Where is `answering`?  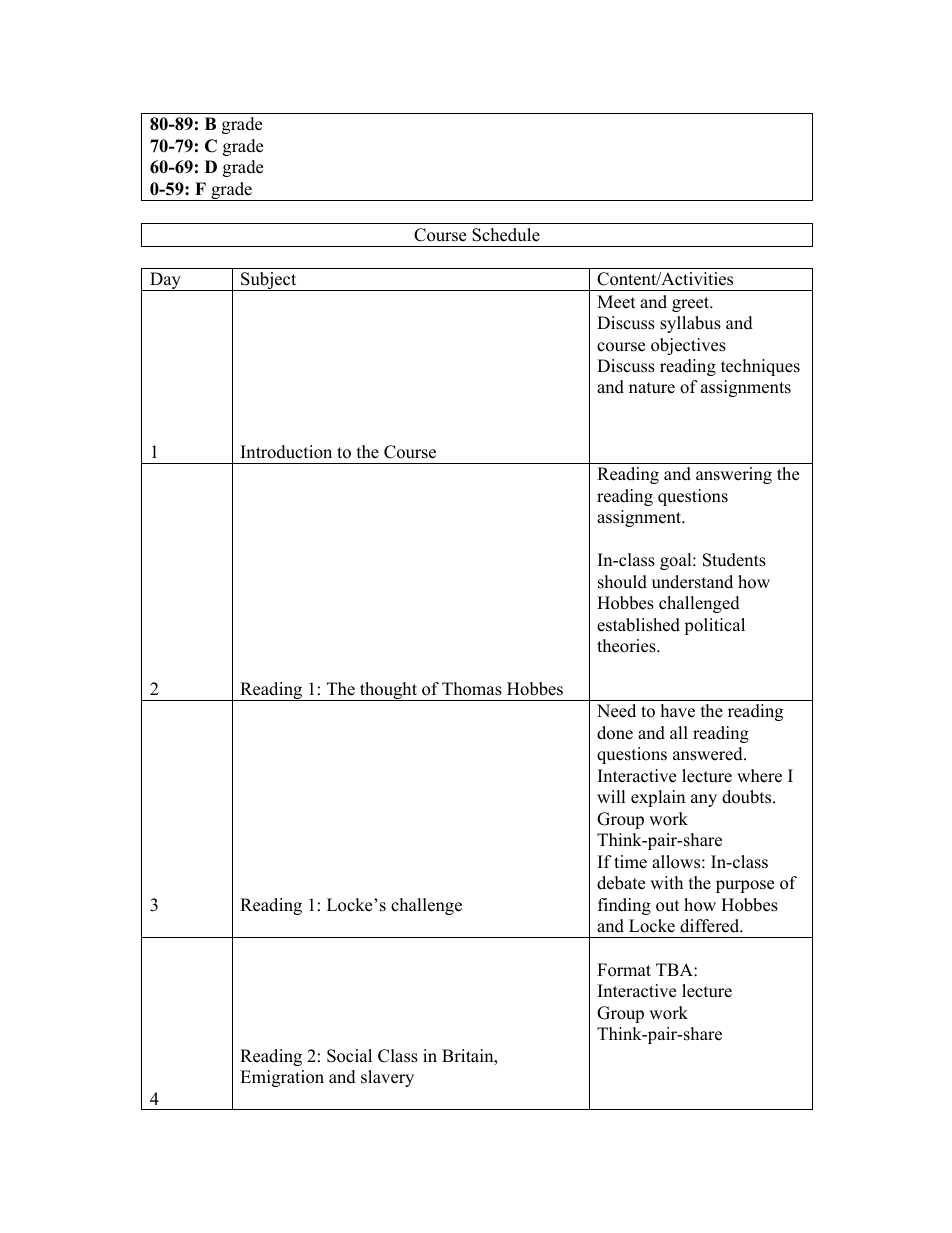
answering is located at coordinates (734, 475).
